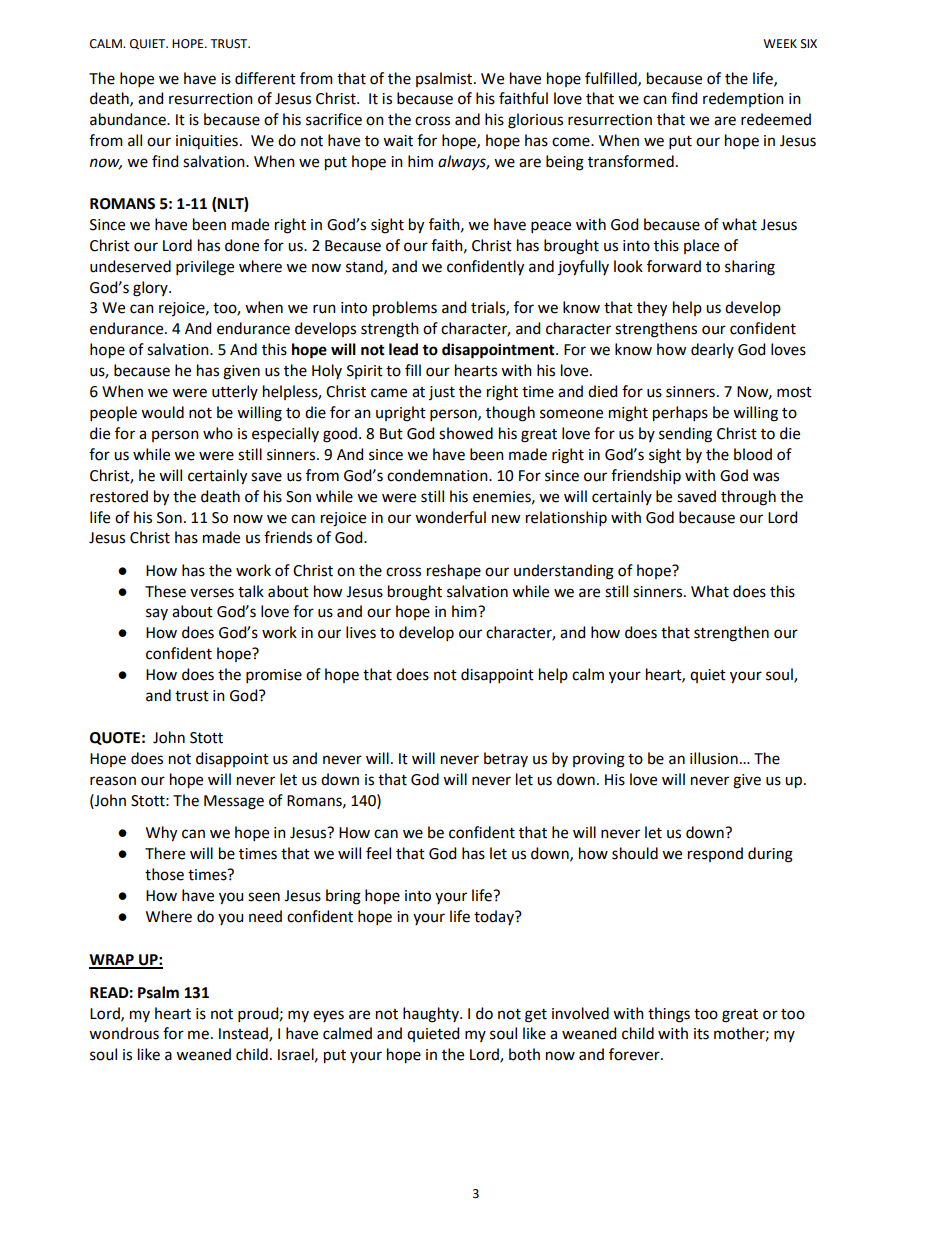 The image size is (952, 1233). I want to click on through, so click(748, 498).
